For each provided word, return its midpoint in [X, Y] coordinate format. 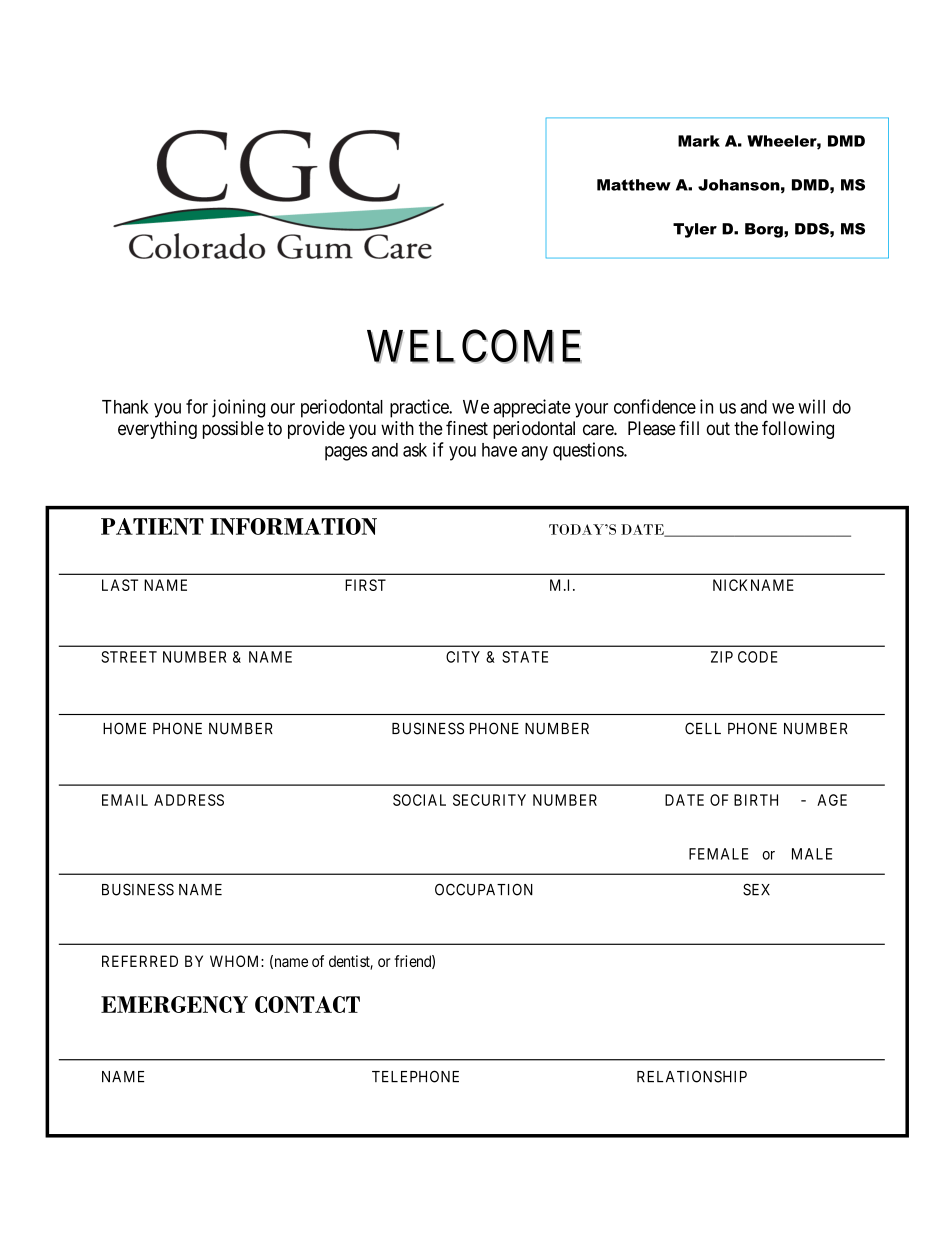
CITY [463, 657]
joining [238, 408]
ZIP [722, 657]
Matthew [634, 185]
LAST [120, 585]
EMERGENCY [174, 1004]
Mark [699, 141]
